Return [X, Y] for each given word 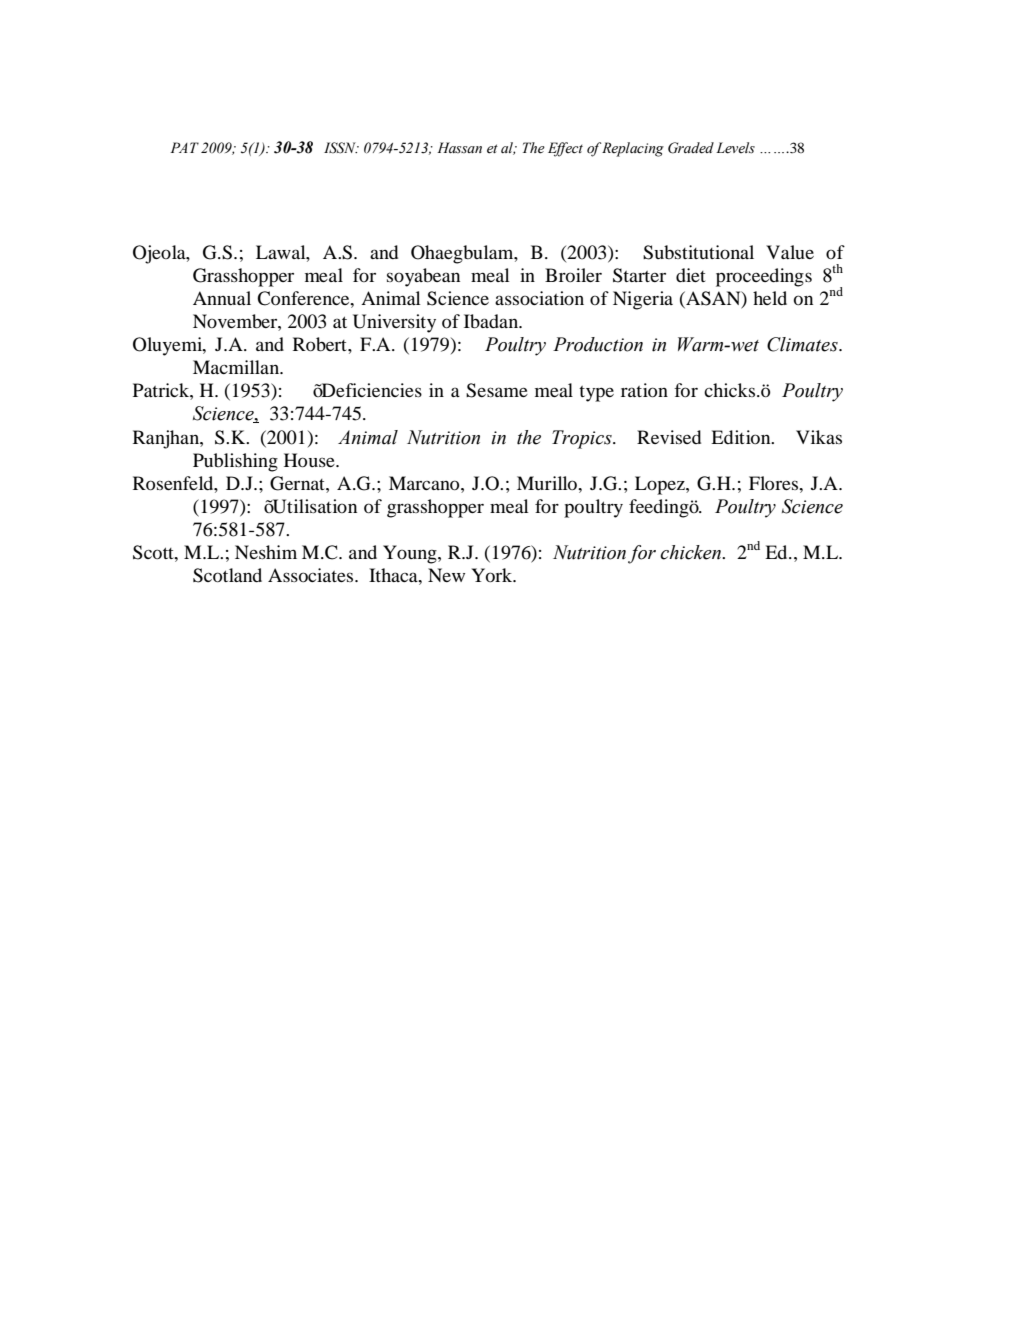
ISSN [341, 148]
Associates [312, 575]
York [493, 575]
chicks [731, 390]
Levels [735, 148]
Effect [565, 149]
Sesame [497, 390]
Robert [321, 344]
